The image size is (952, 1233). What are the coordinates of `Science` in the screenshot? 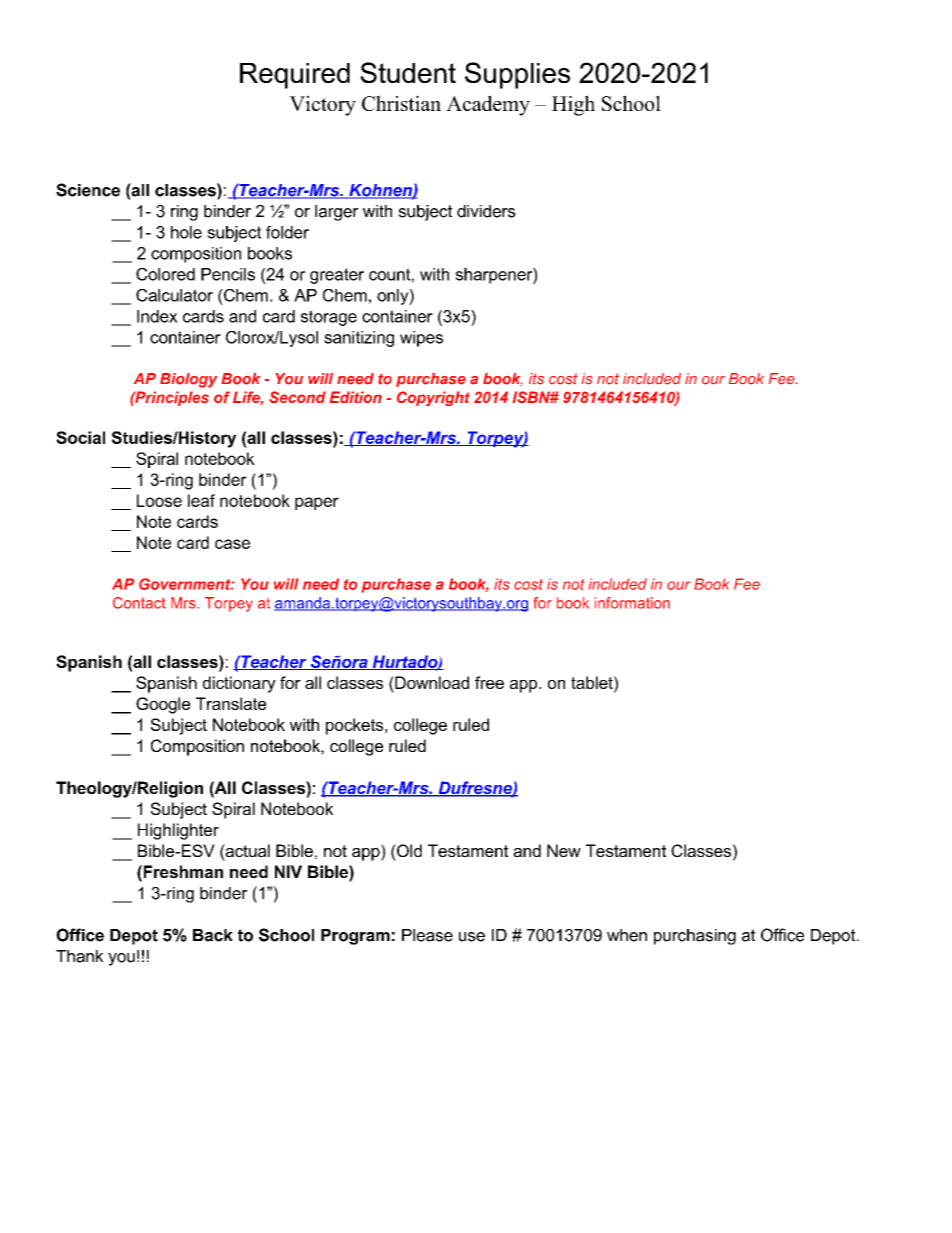 It's located at (88, 190).
